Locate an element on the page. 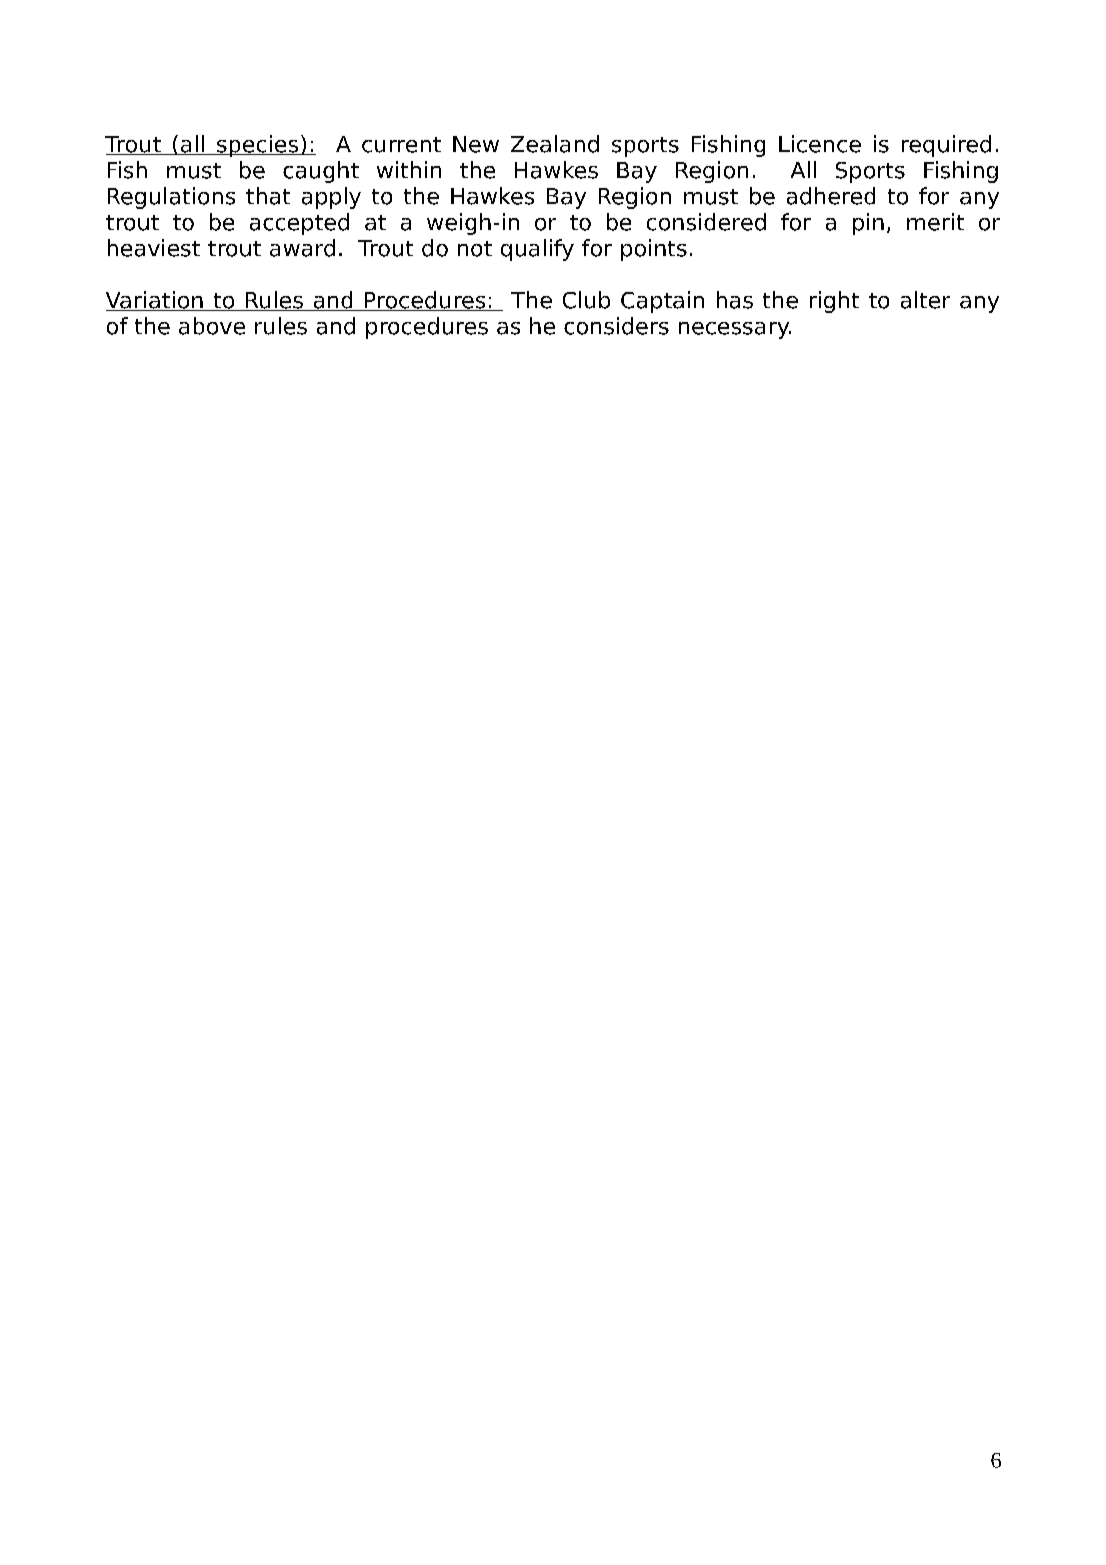 The height and width of the page is (1565, 1106). pin is located at coordinates (868, 224).
